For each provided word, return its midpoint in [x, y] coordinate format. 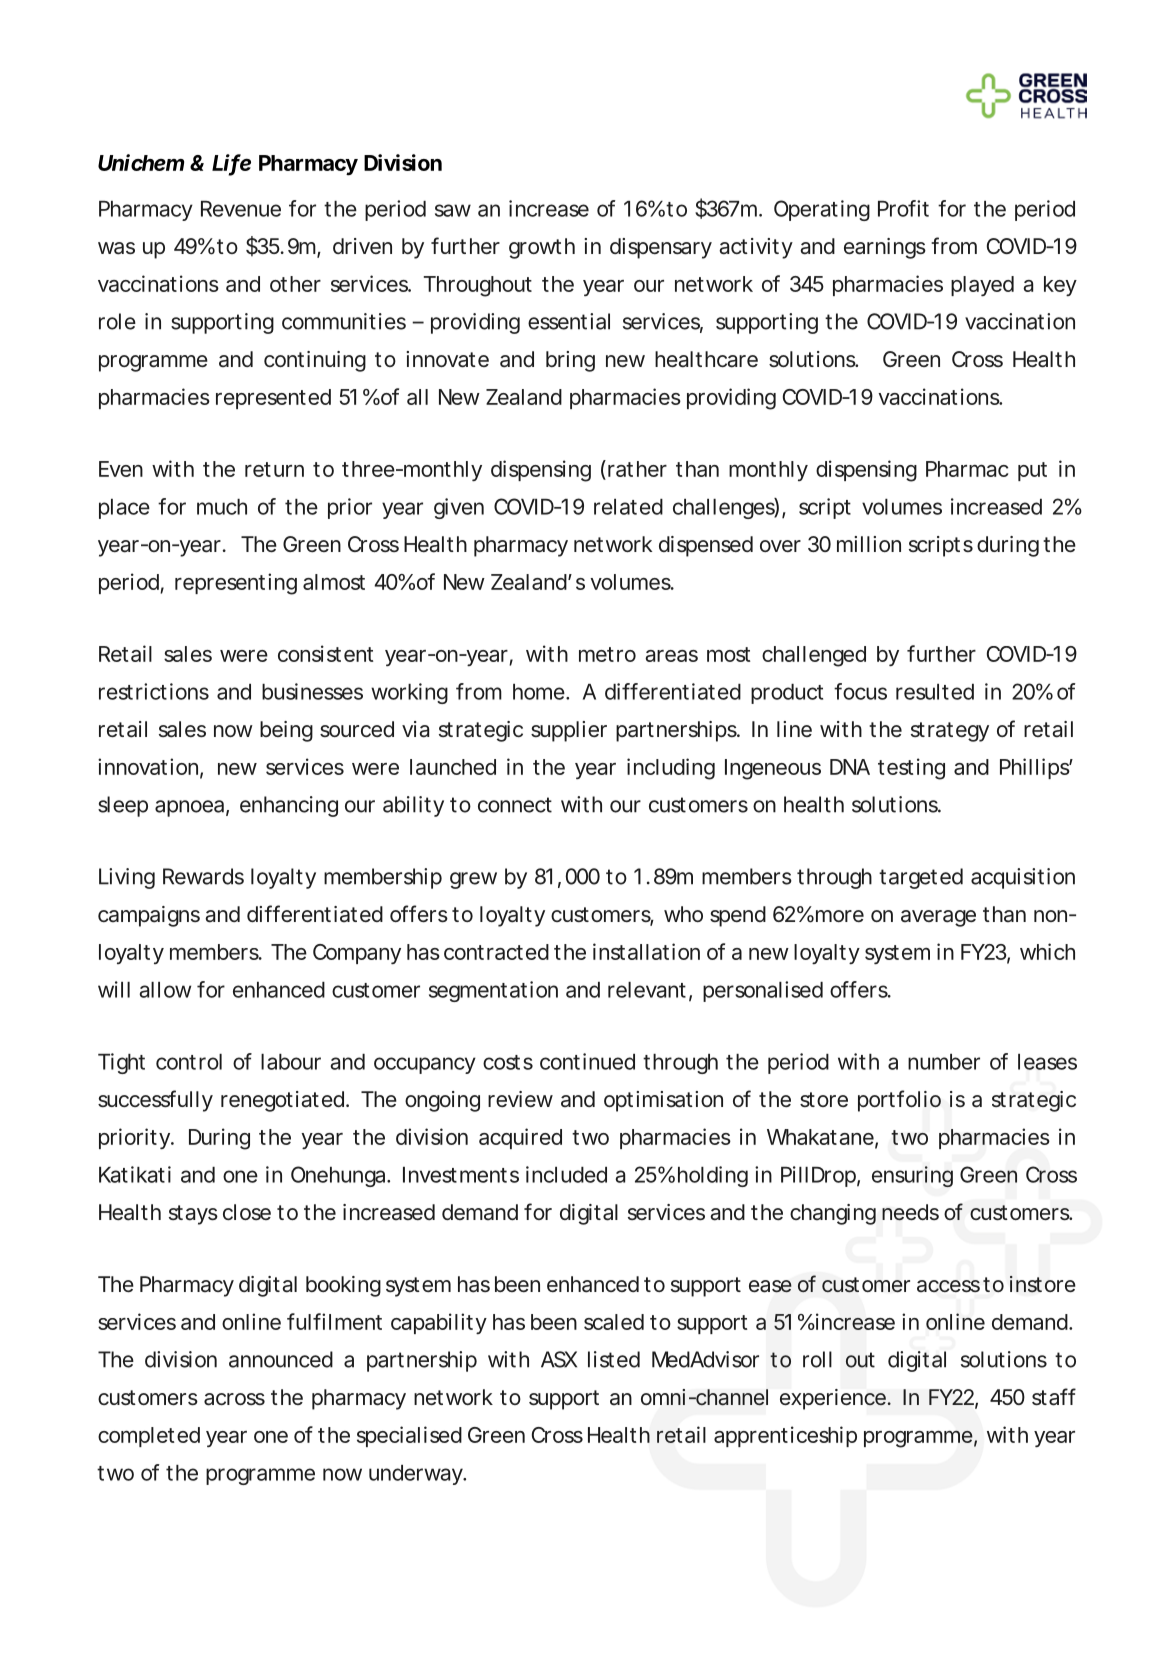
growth [542, 248]
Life [231, 163]
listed [614, 1359]
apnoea [189, 808]
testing [911, 769]
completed [149, 1437]
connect [515, 805]
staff [1054, 1397]
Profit [903, 208]
